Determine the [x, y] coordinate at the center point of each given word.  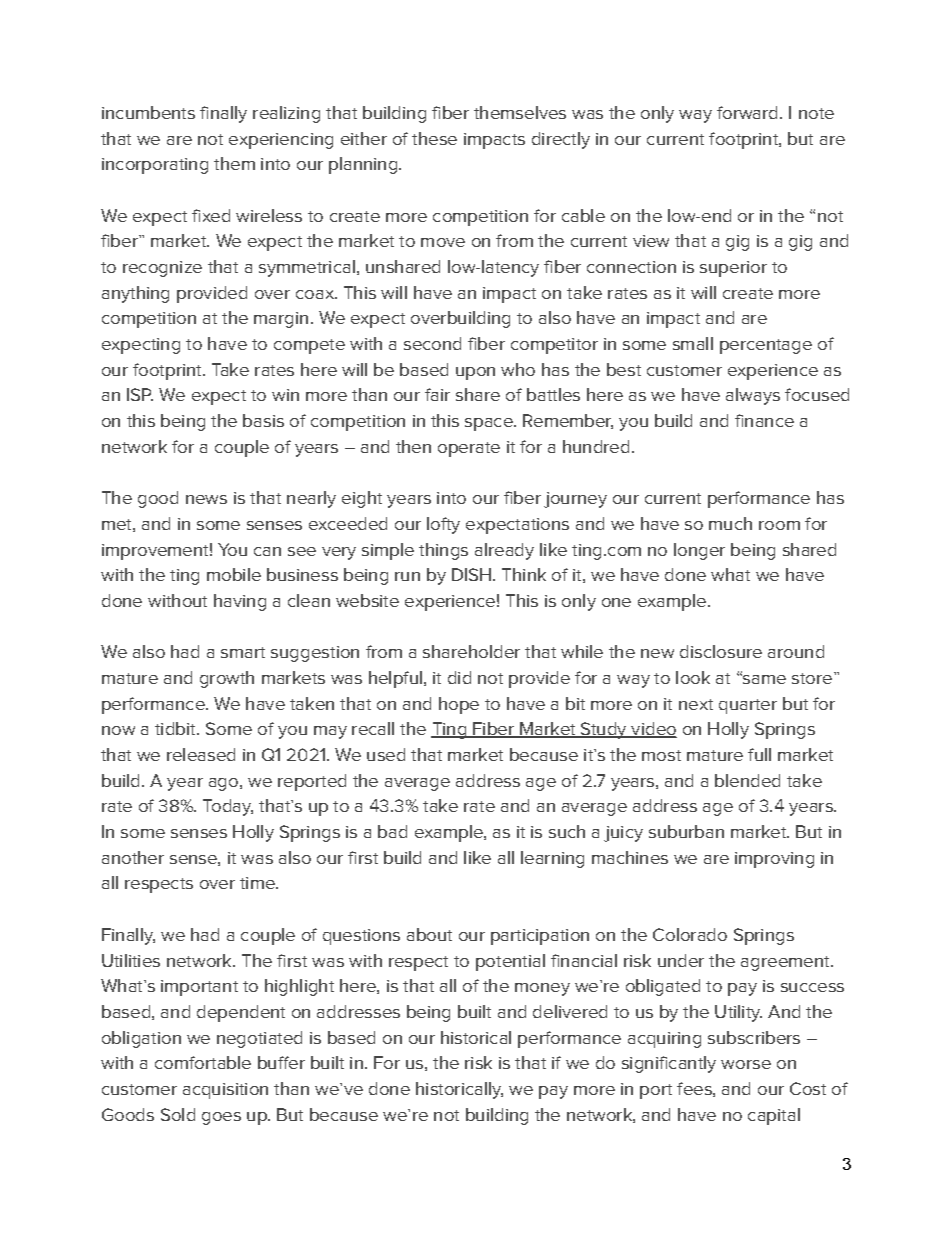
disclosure [721, 651]
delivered [570, 1011]
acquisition [225, 1091]
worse [746, 1064]
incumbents [148, 112]
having [240, 602]
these [434, 138]
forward [747, 112]
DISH [471, 574]
